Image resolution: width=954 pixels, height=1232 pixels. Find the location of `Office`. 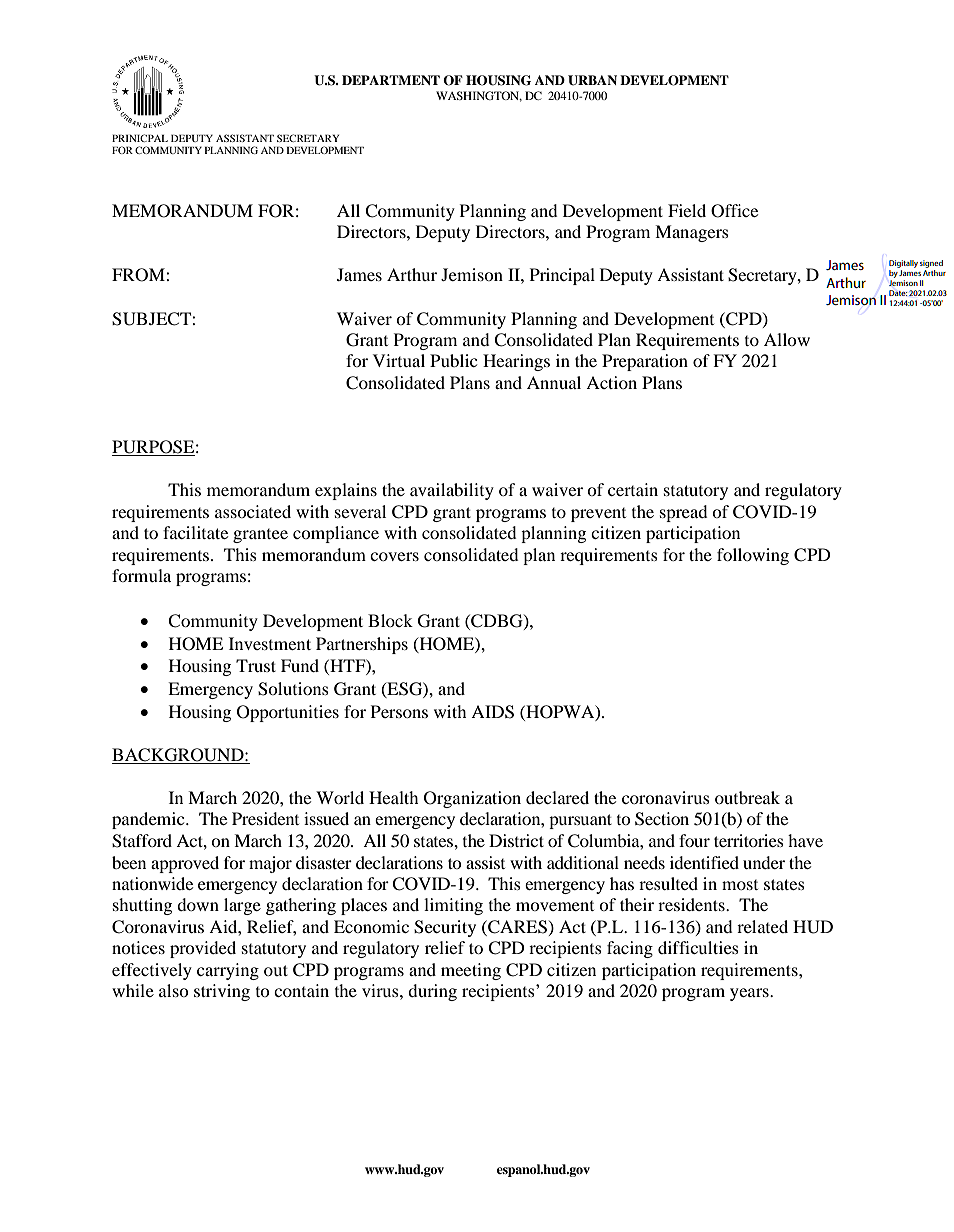

Office is located at coordinates (734, 211).
